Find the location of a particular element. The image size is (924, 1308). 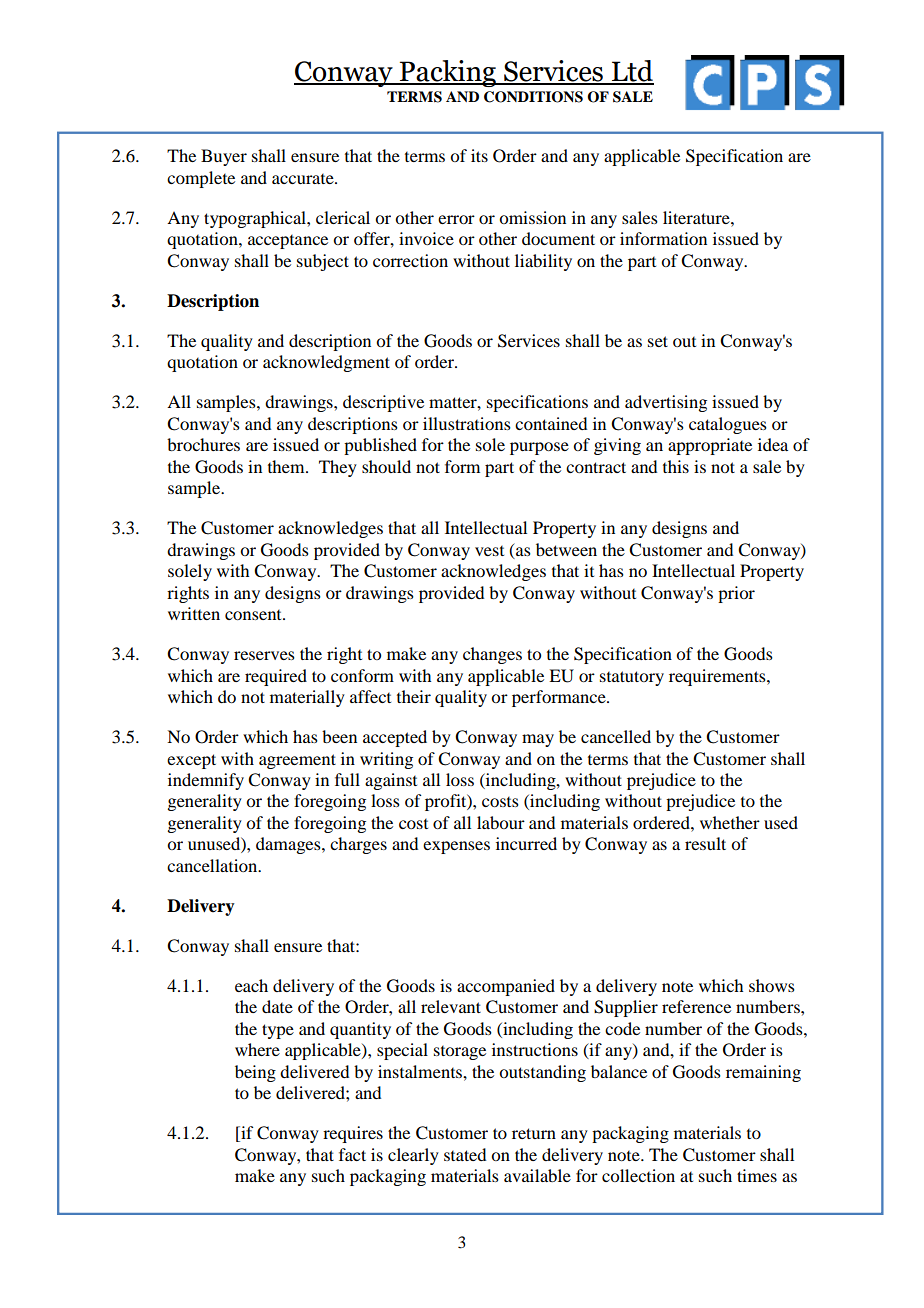

Ltd is located at coordinates (632, 72).
